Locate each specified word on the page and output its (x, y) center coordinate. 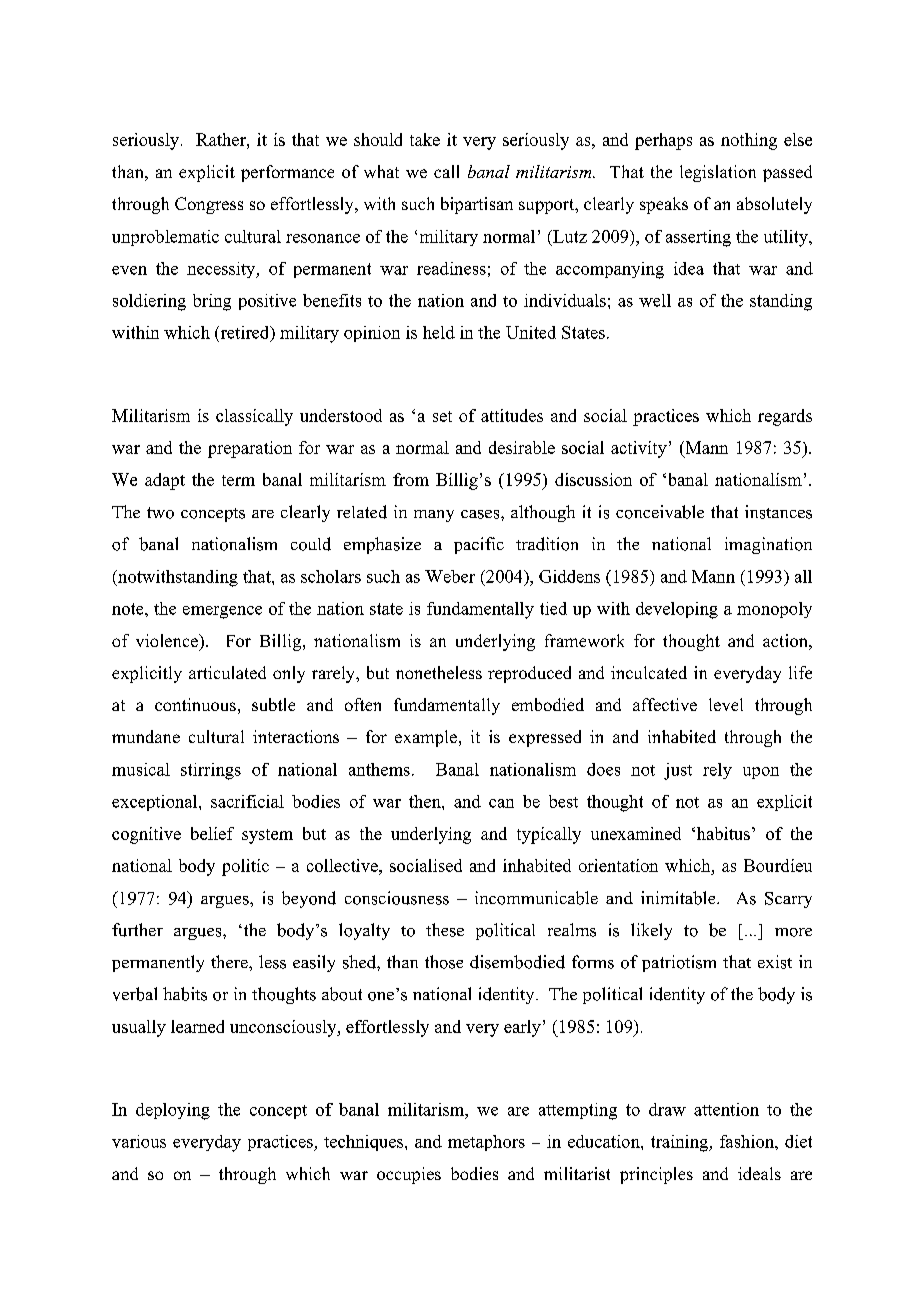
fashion (748, 1141)
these (445, 930)
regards (785, 417)
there (230, 961)
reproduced (529, 674)
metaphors (486, 1143)
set (442, 416)
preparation (250, 449)
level (726, 704)
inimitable (679, 898)
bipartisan (477, 205)
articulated (227, 672)
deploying (173, 1111)
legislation (718, 173)
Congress (209, 205)
